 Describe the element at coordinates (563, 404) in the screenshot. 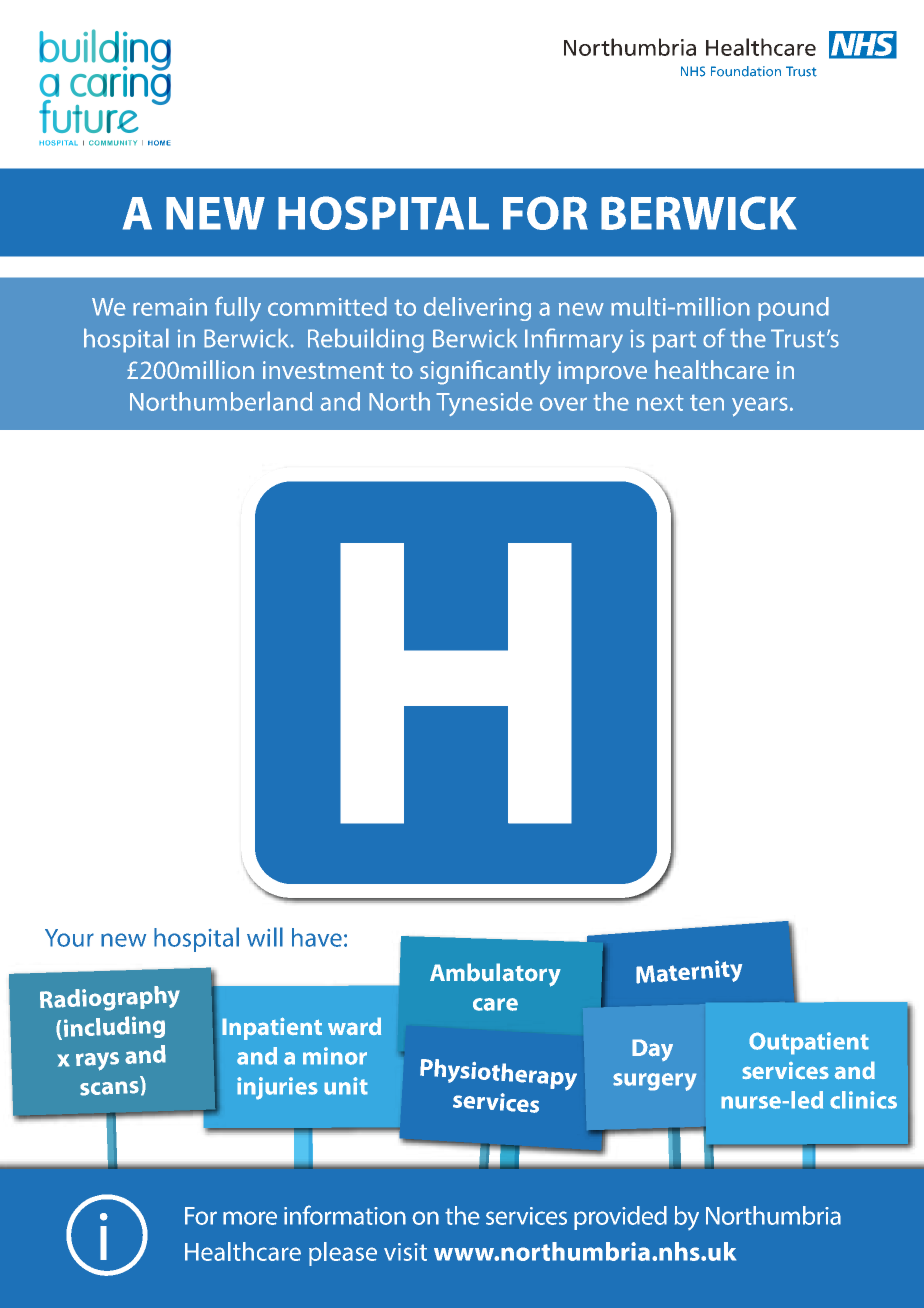

I see `over` at that location.
